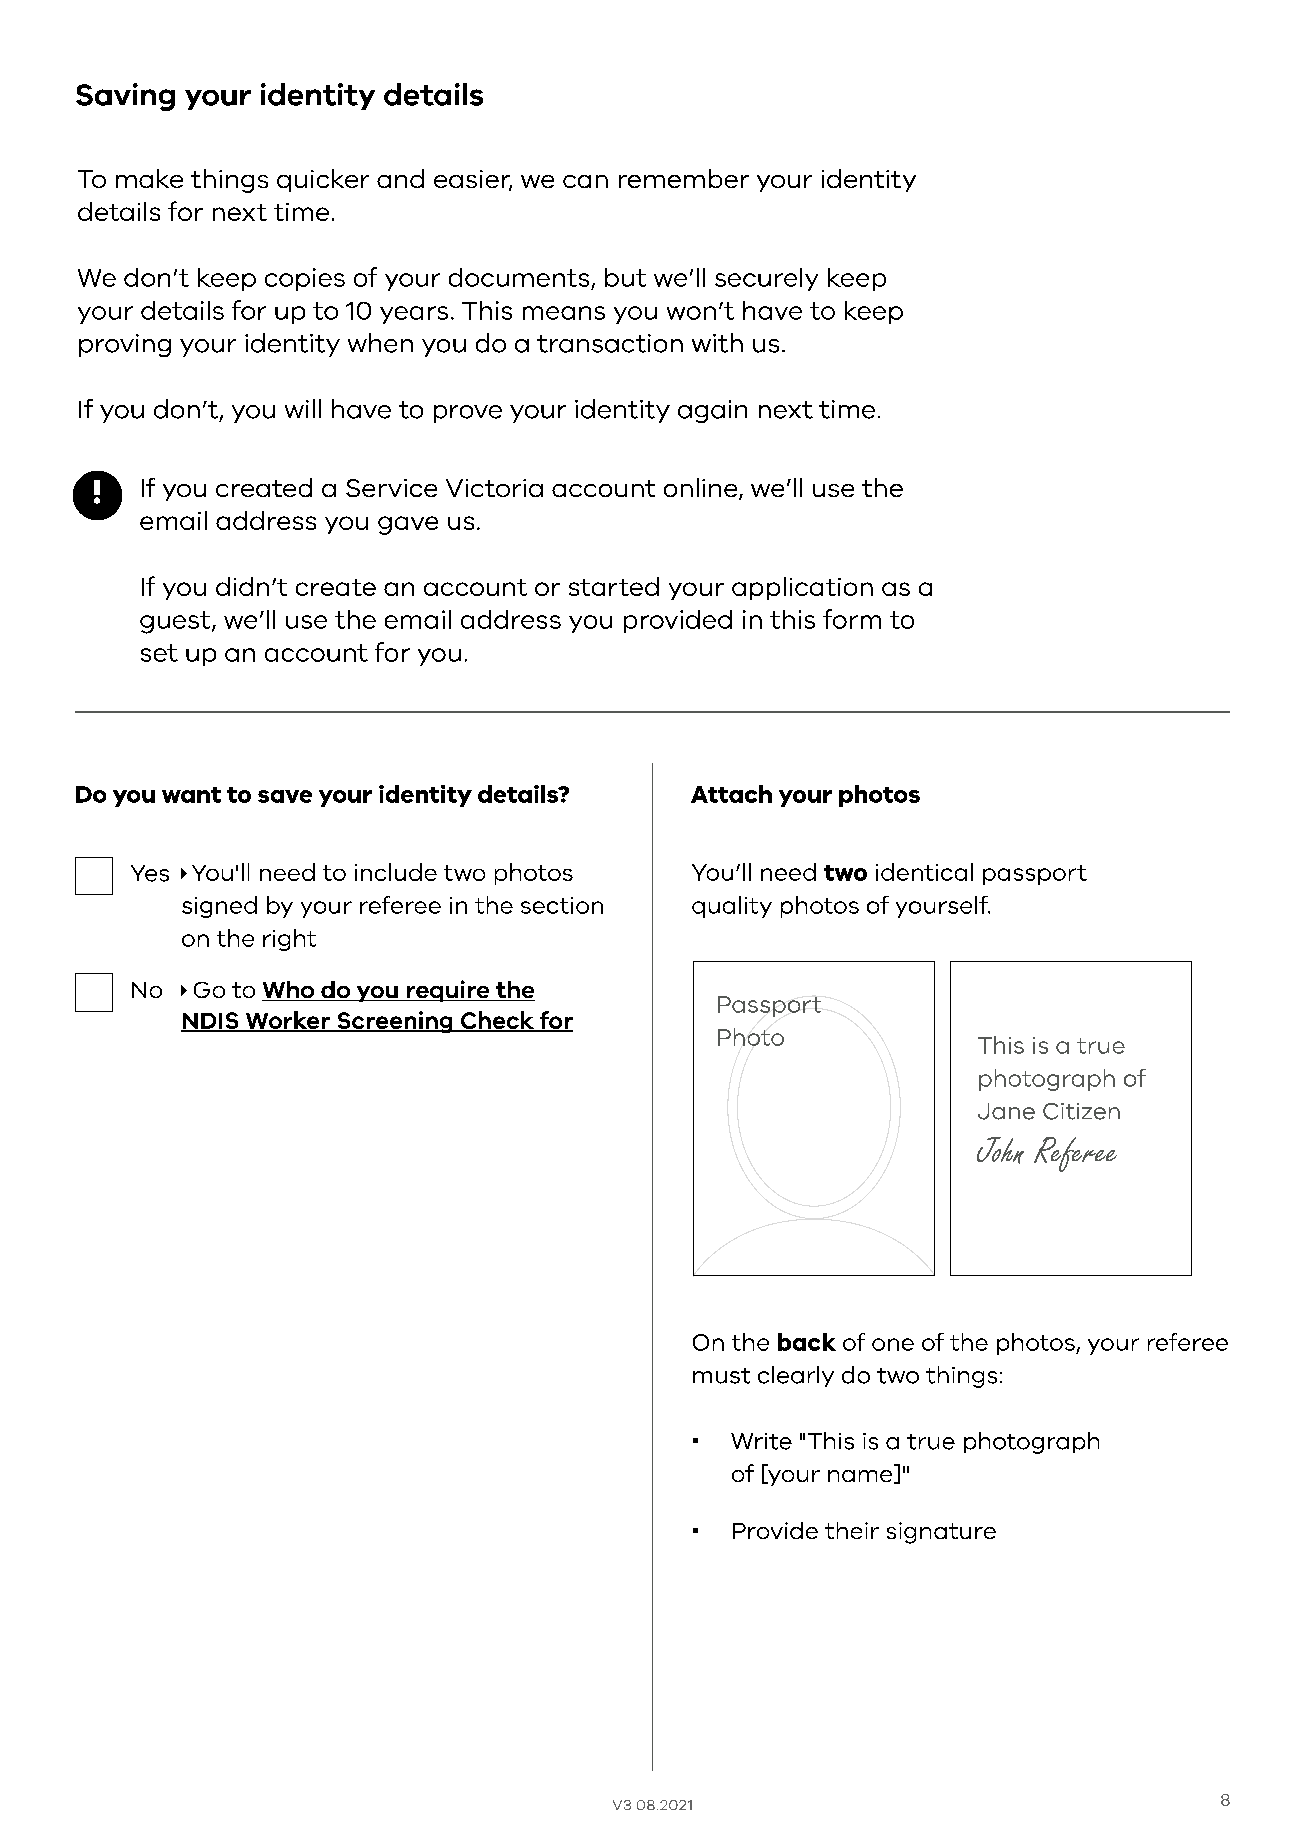  What do you see at coordinates (721, 1376) in the screenshot?
I see `must` at bounding box center [721, 1376].
